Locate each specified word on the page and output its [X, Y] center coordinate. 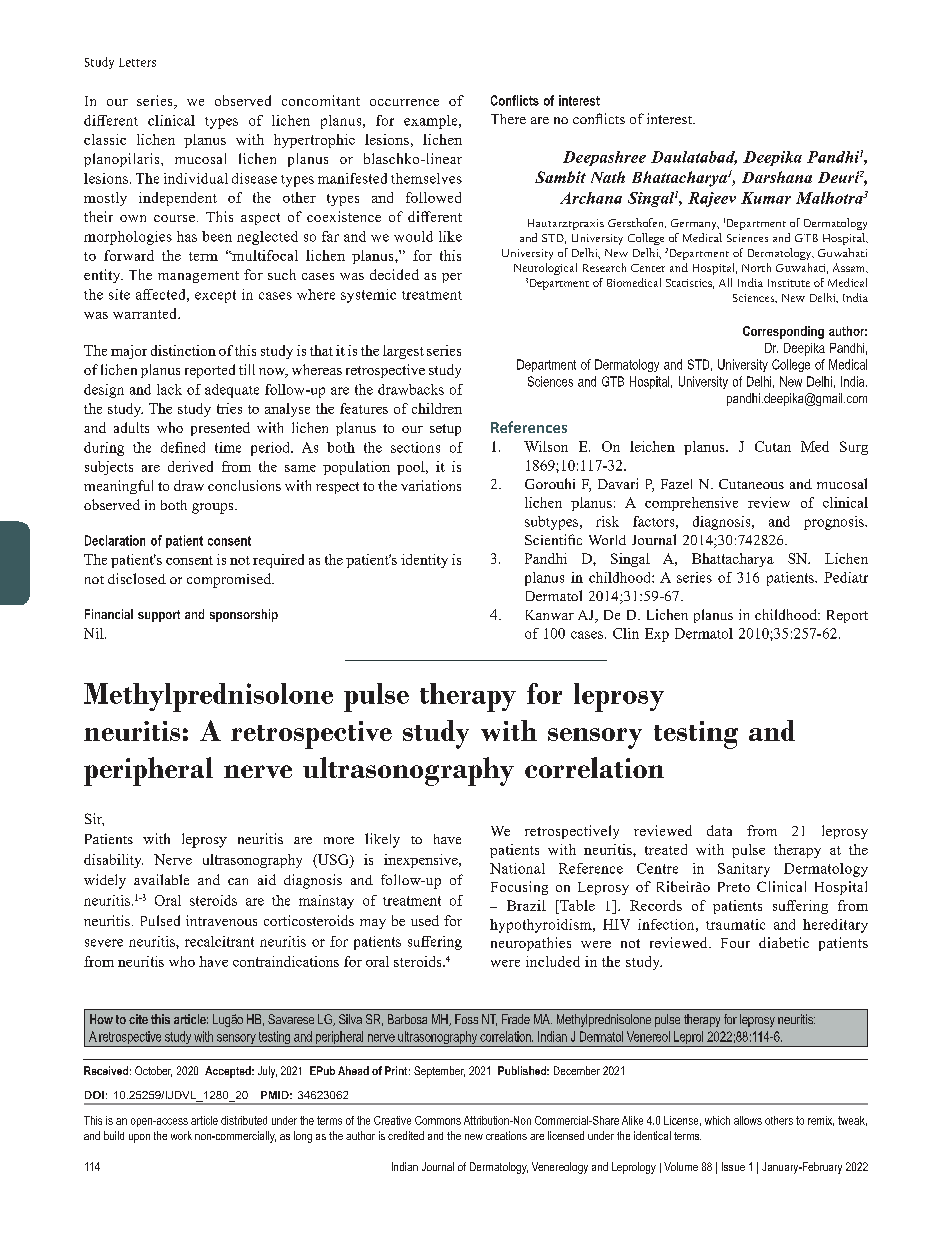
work [181, 1135]
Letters [137, 62]
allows [748, 1120]
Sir [94, 819]
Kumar [766, 198]
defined [183, 447]
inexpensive [422, 861]
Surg [854, 448]
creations [506, 1135]
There [508, 119]
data [719, 830]
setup [445, 430]
